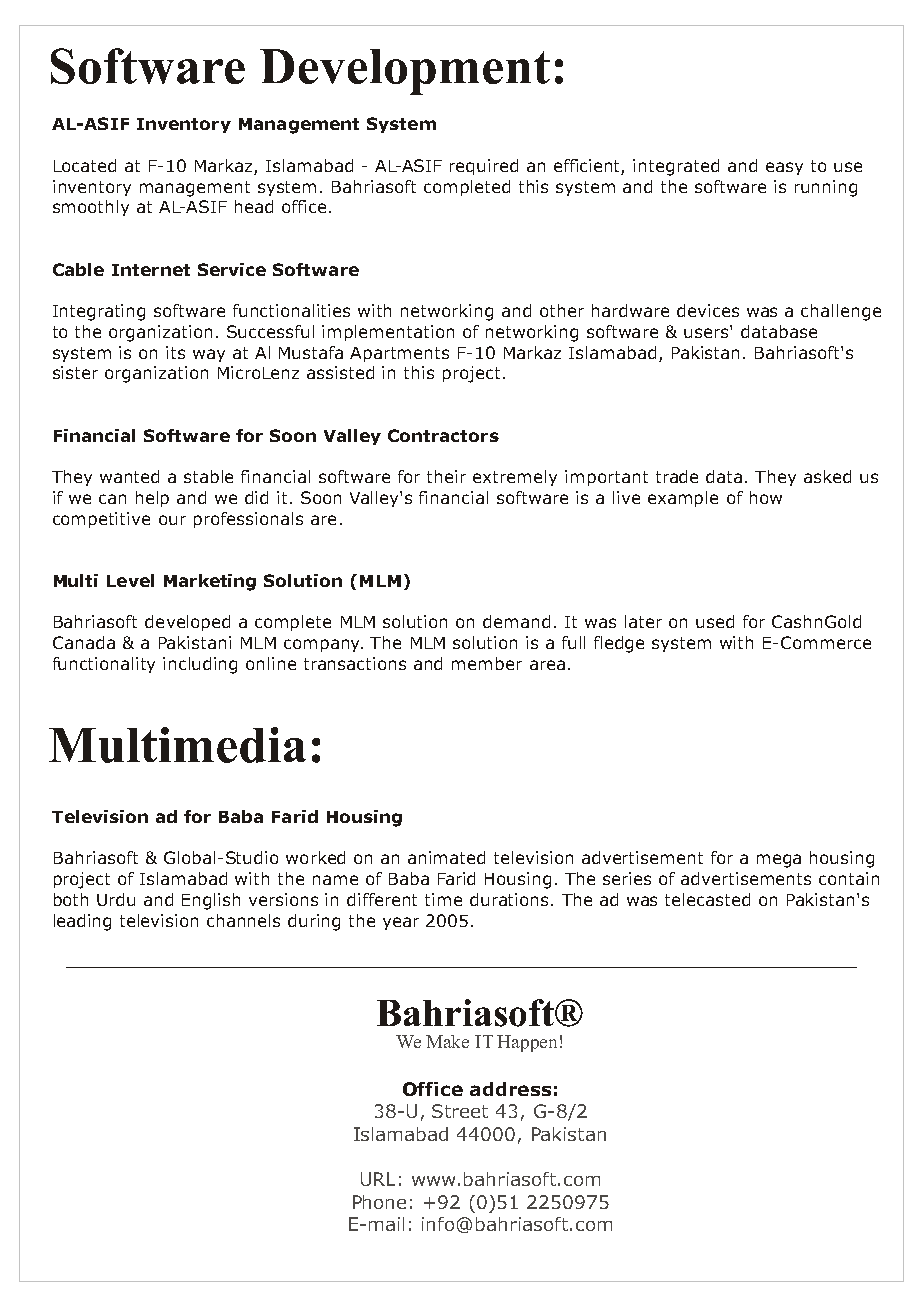  What do you see at coordinates (487, 663) in the screenshot?
I see `member` at bounding box center [487, 663].
